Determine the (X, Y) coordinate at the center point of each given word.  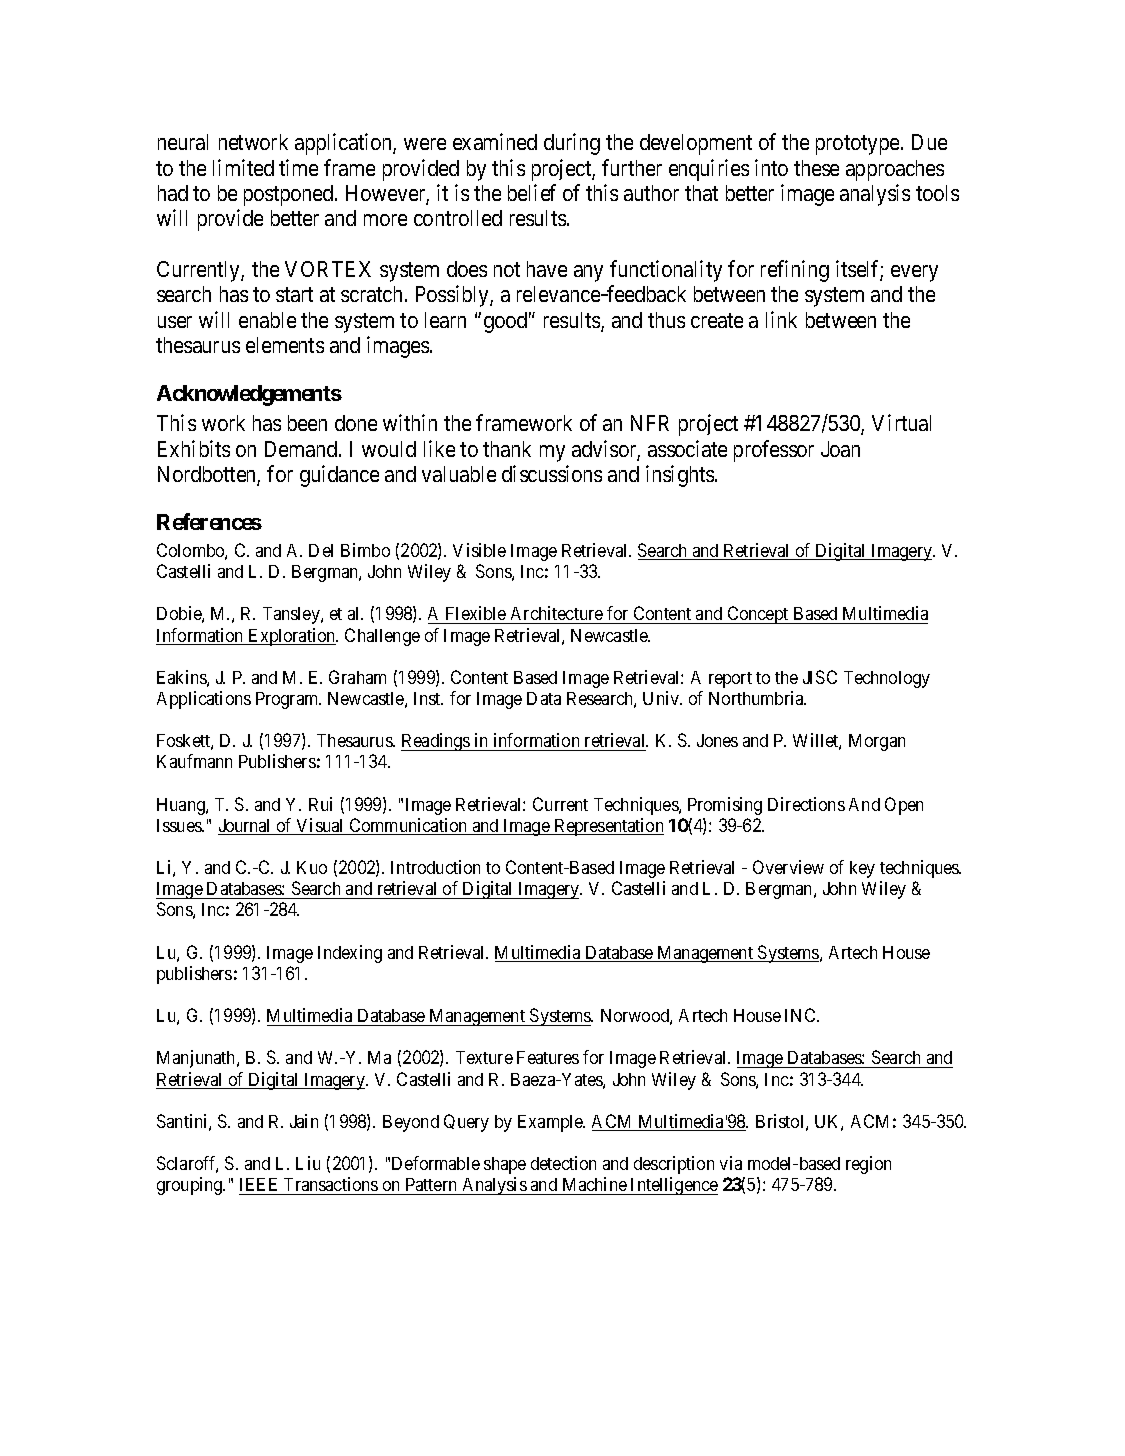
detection (563, 1163)
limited (243, 167)
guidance (339, 476)
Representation (608, 827)
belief (532, 192)
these (816, 168)
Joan (840, 449)
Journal (246, 827)
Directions (806, 804)
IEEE (258, 1184)
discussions (552, 473)
